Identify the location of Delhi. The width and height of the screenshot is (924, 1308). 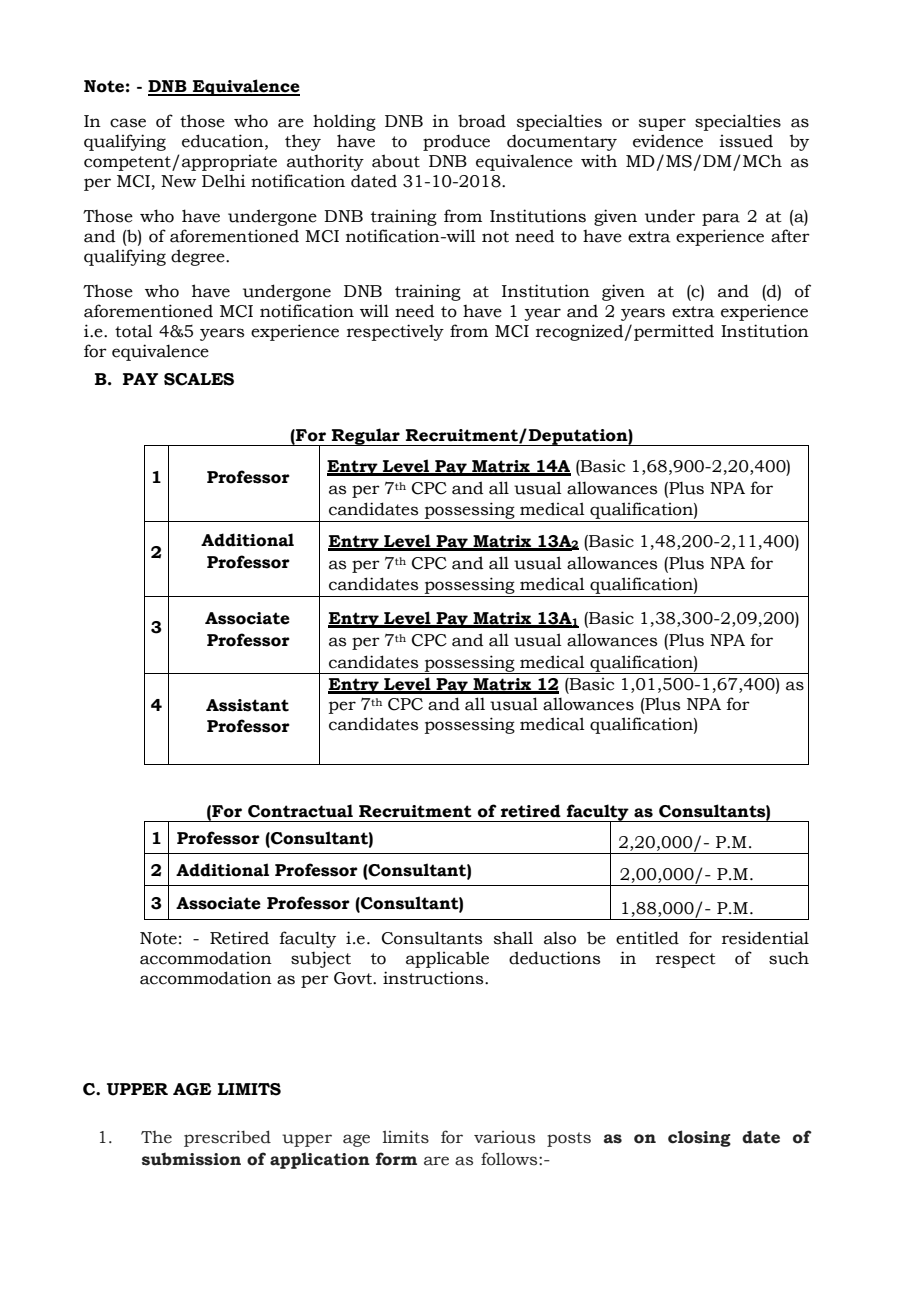
(224, 181).
